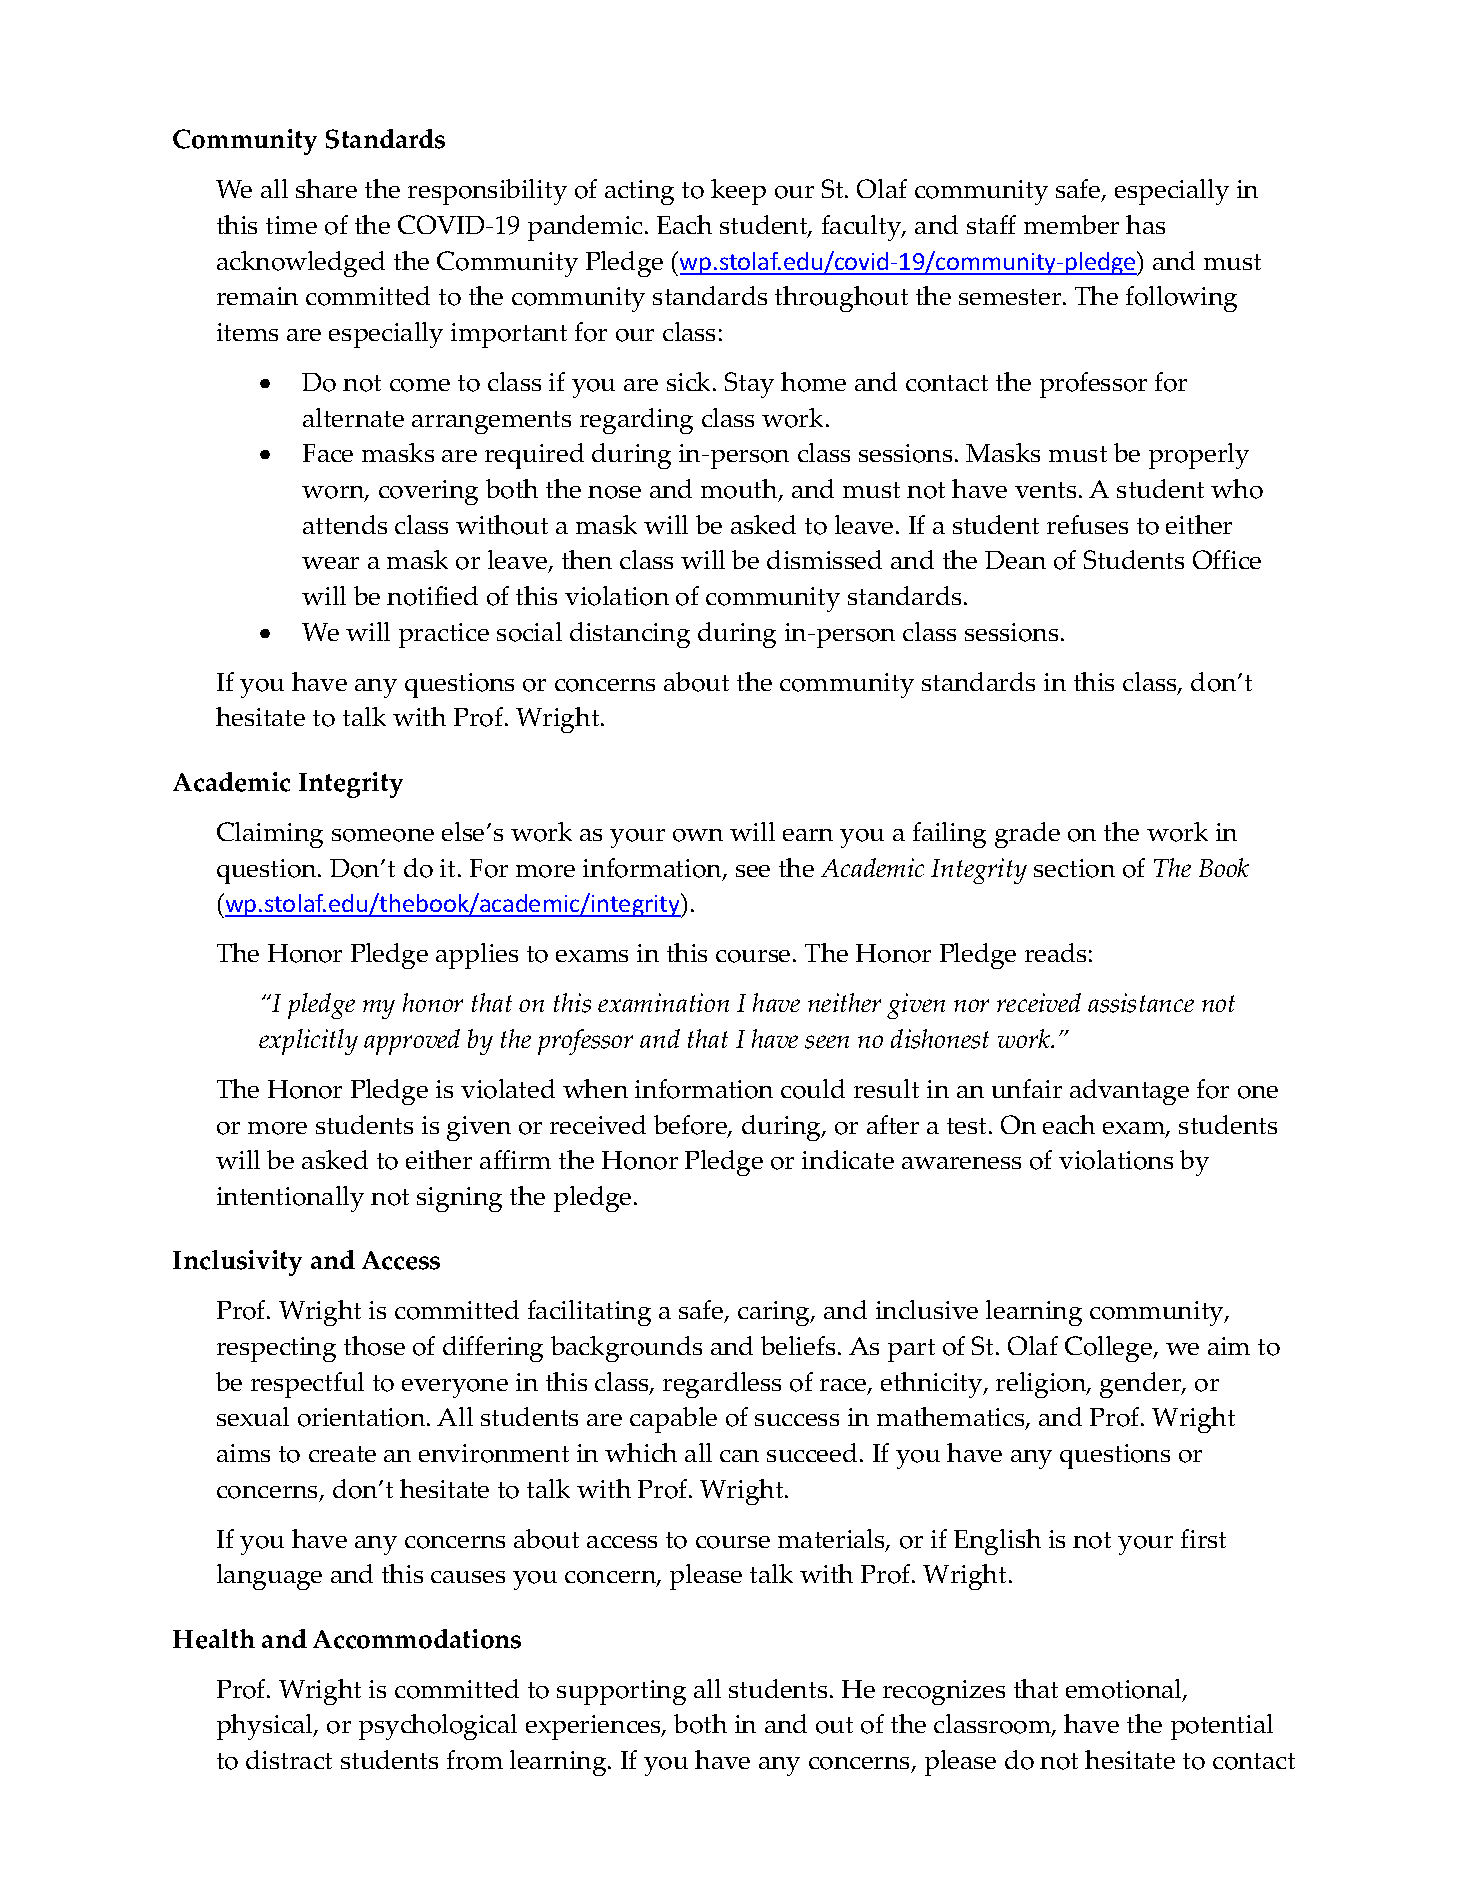  Describe the element at coordinates (738, 192) in the screenshot. I see `keep` at that location.
